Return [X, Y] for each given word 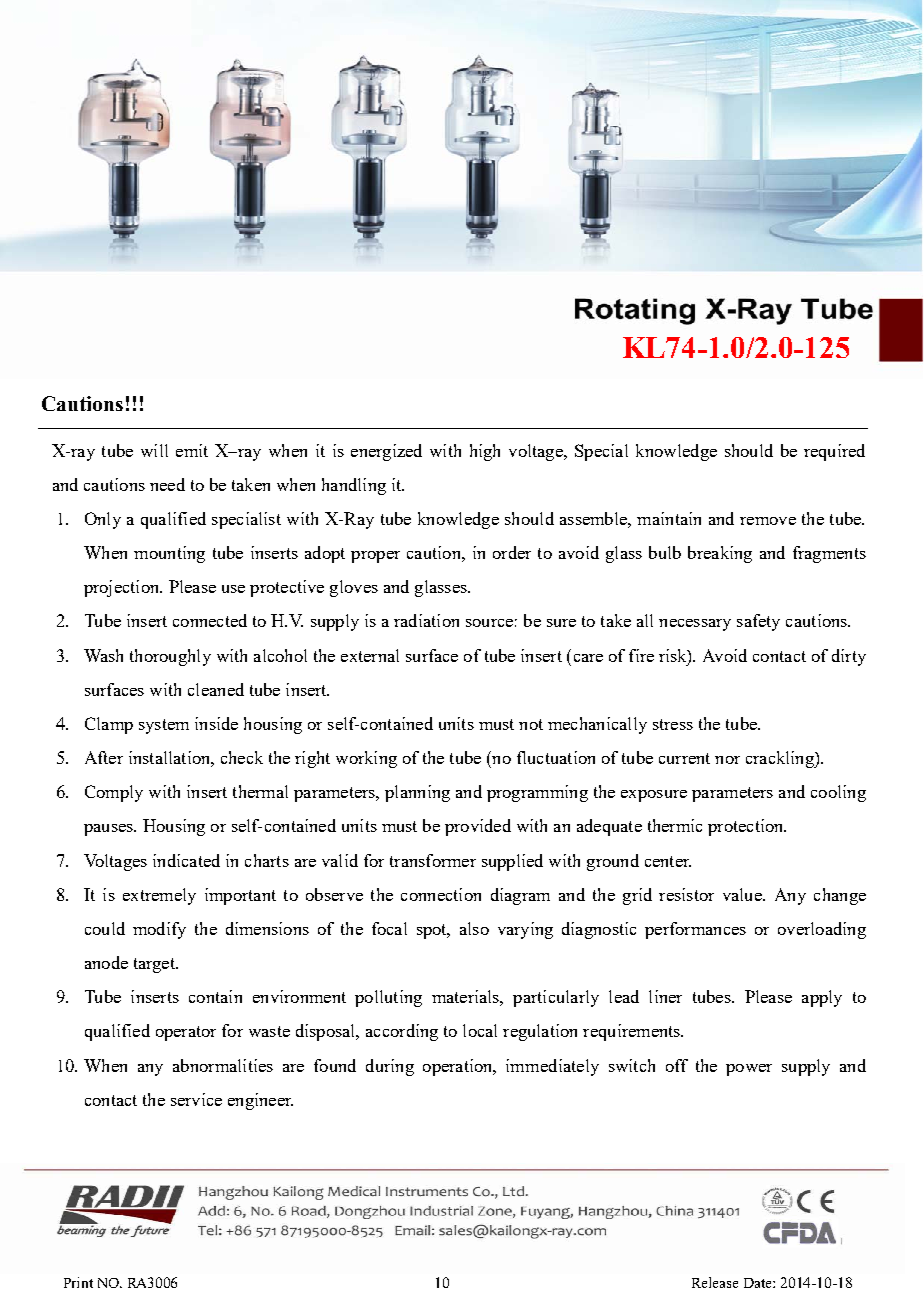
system [164, 726]
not [531, 724]
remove [768, 521]
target [155, 965]
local [480, 1030]
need [167, 484]
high [485, 452]
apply [822, 998]
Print [78, 1282]
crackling [781, 759]
